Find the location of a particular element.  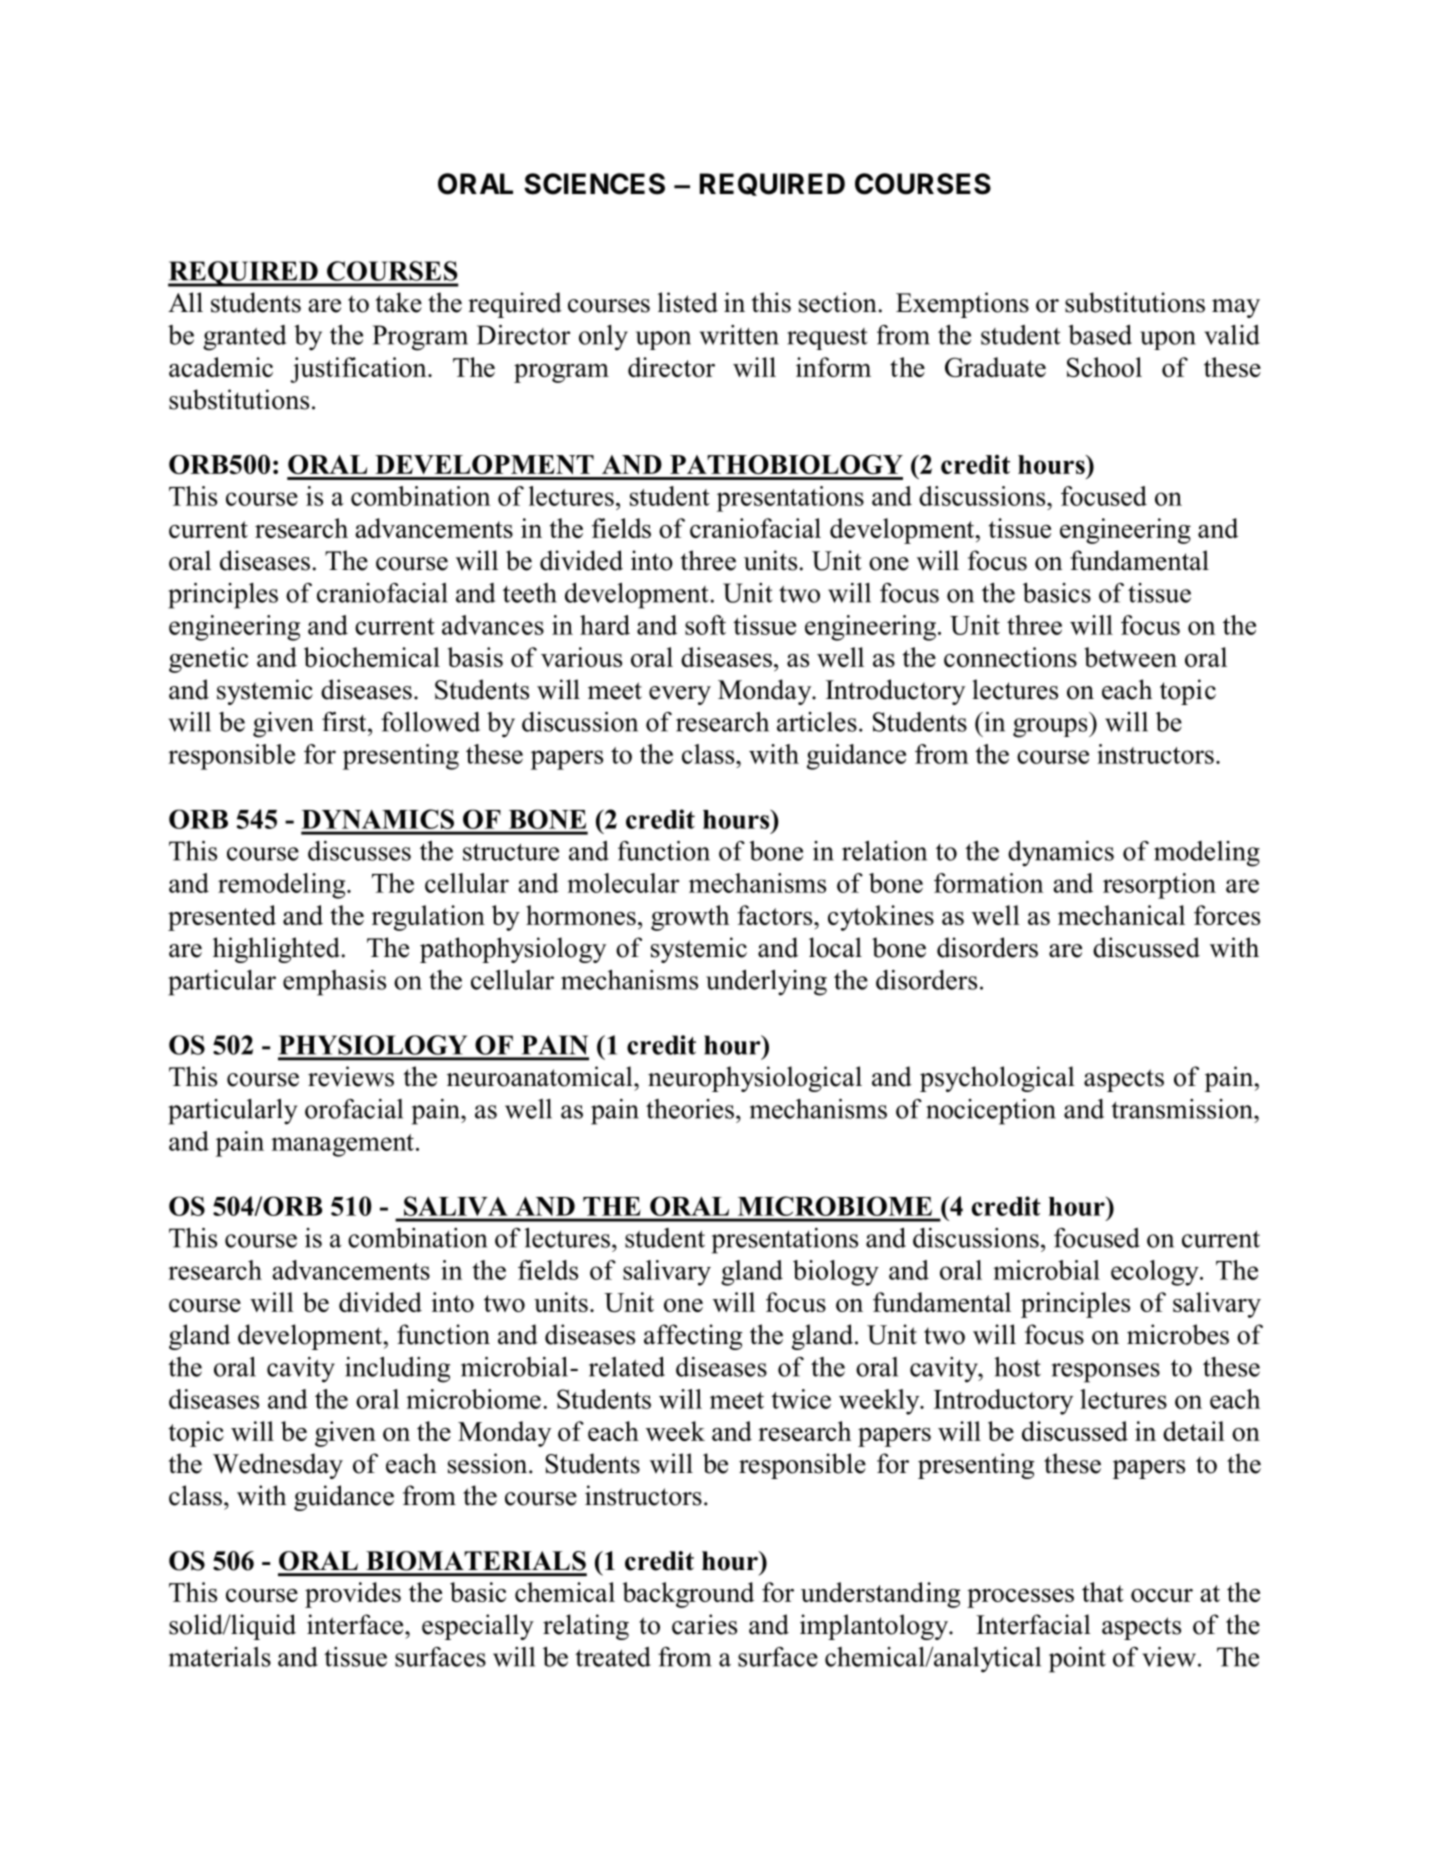

neurophysiological is located at coordinates (755, 1079).
